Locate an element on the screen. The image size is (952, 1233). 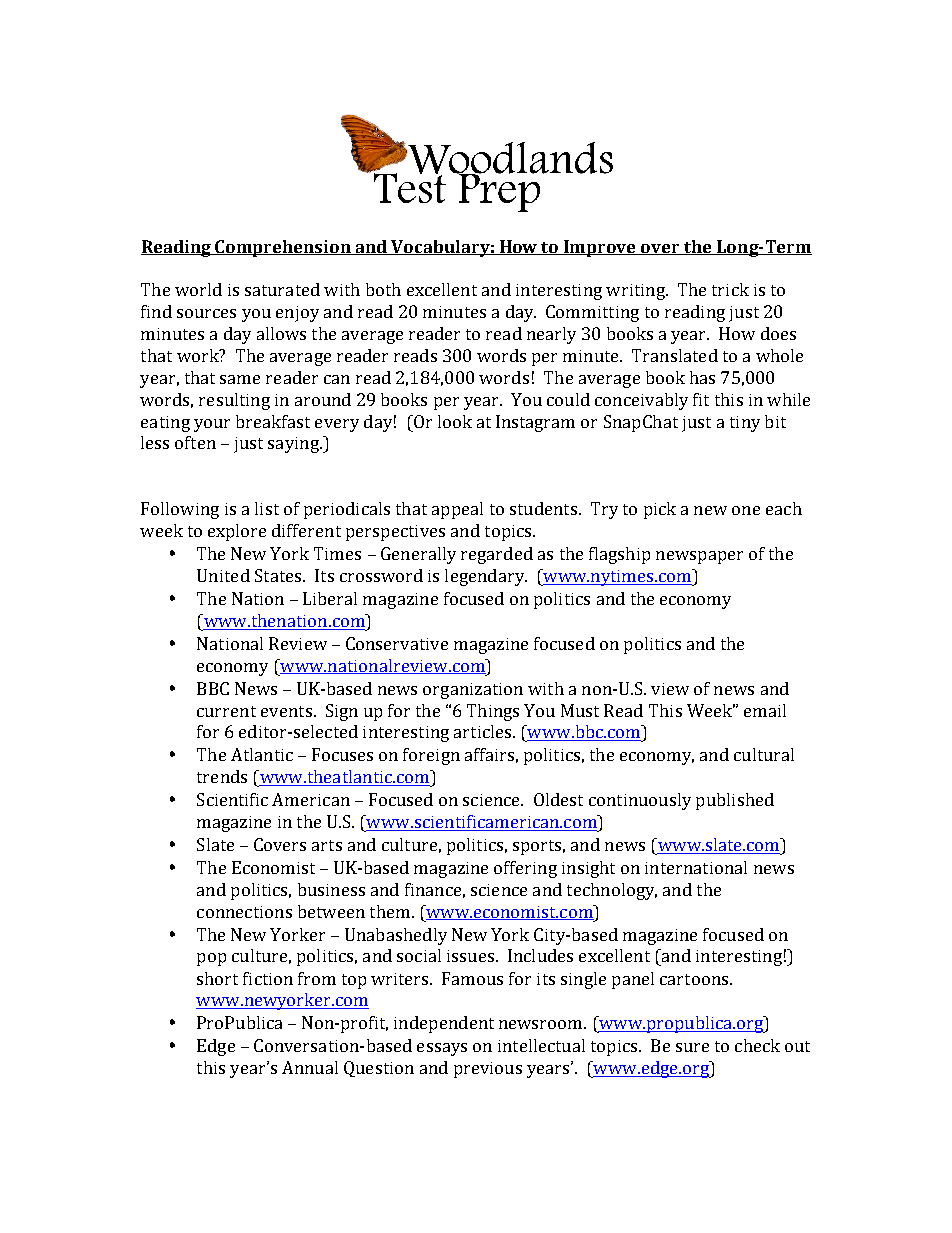
Annual is located at coordinates (310, 1067).
